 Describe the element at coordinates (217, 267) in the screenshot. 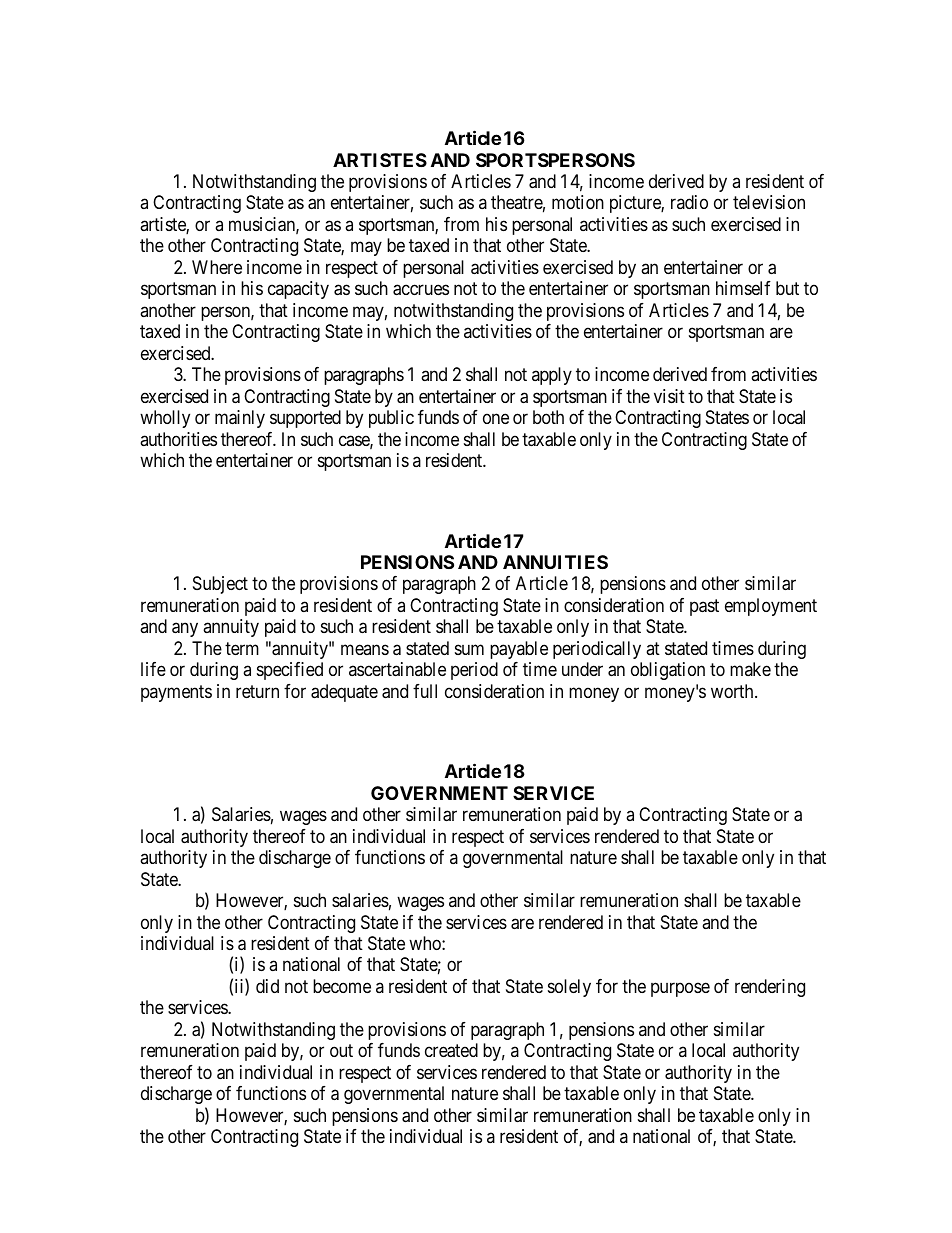

I see `Where` at that location.
